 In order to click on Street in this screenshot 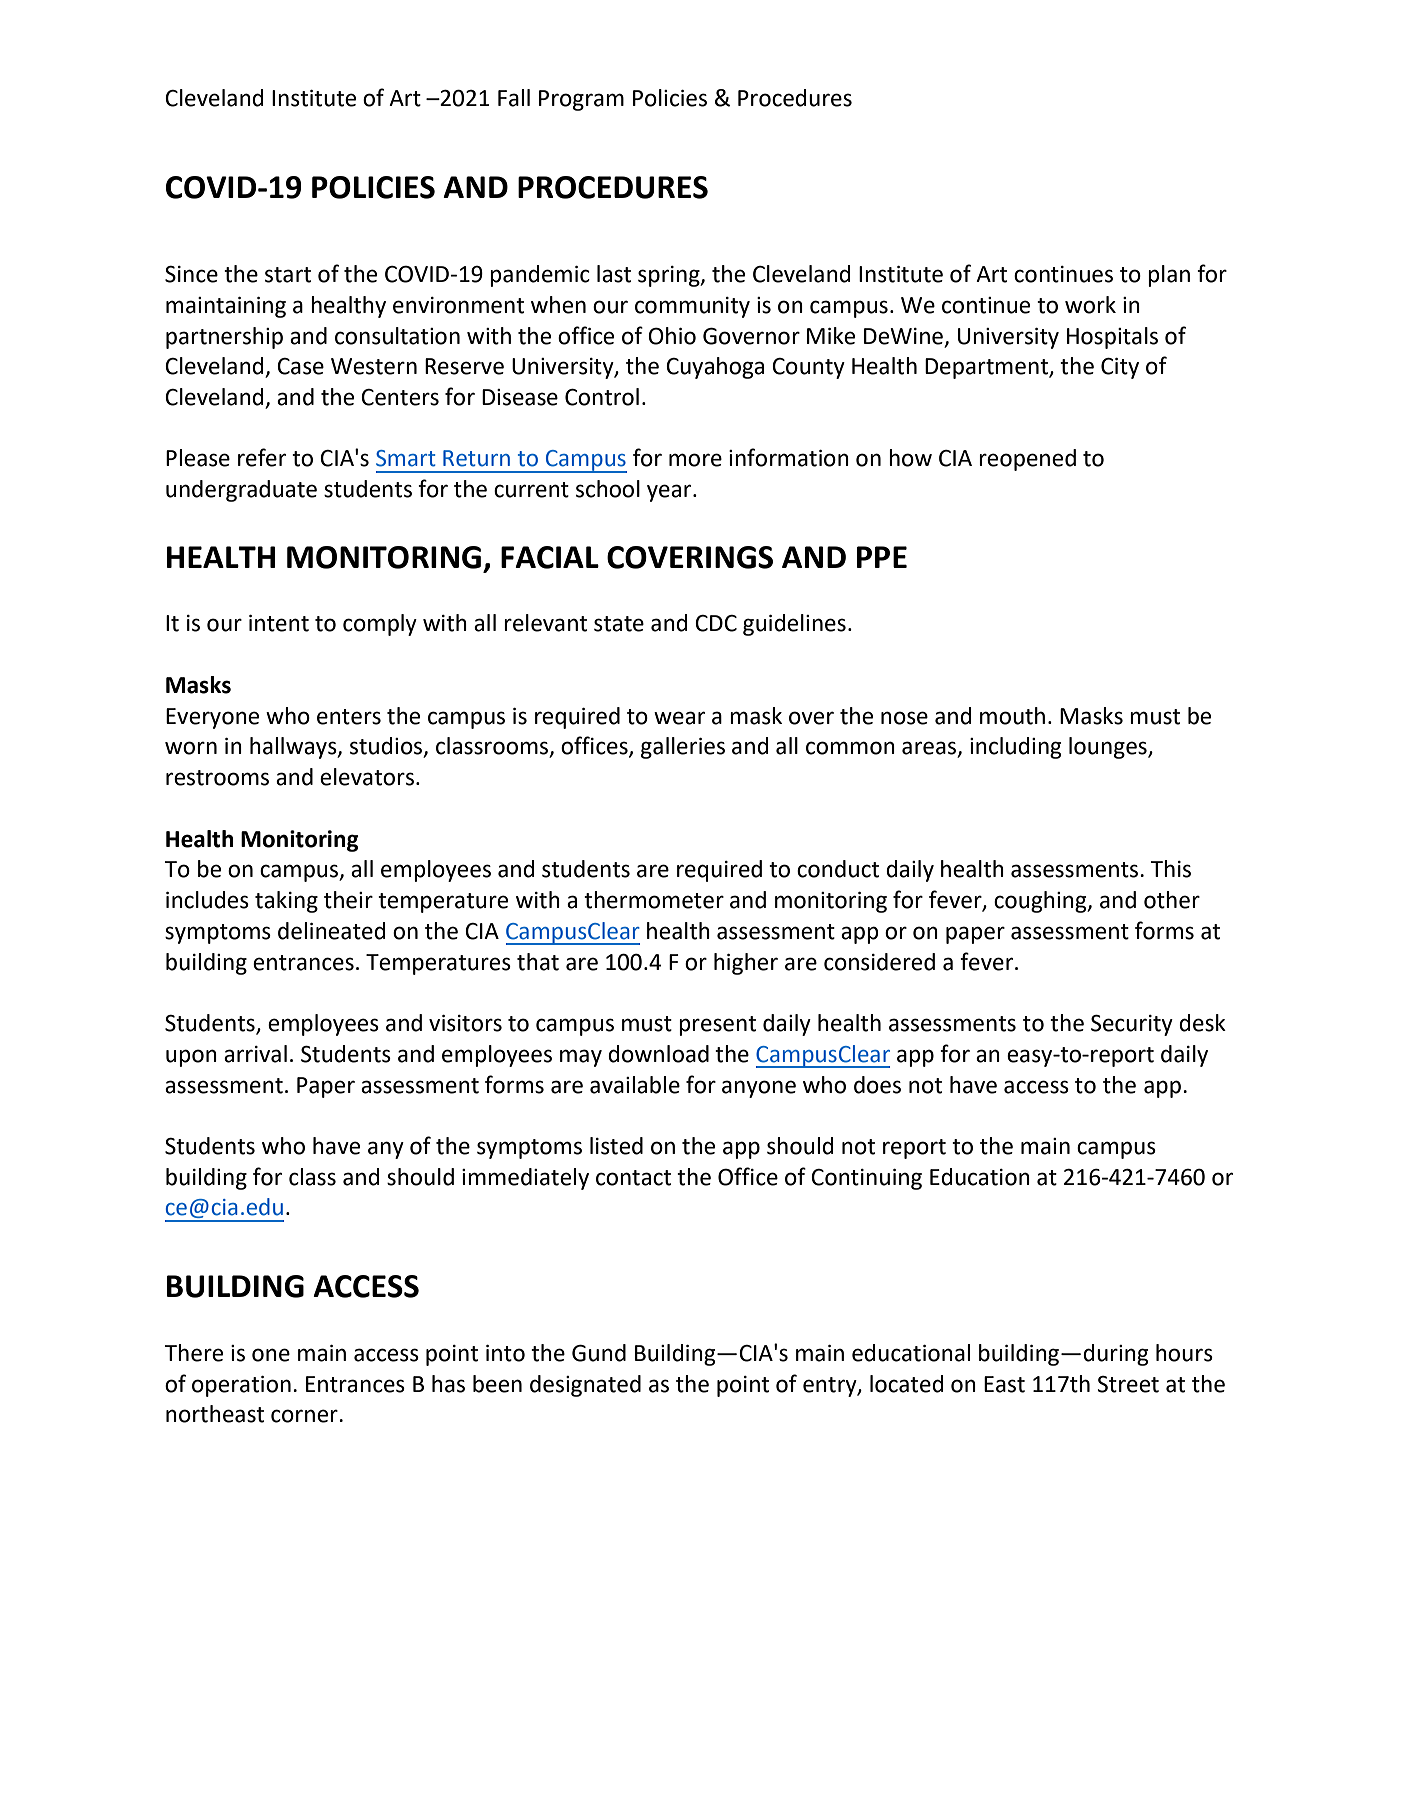, I will do `click(1128, 1384)`.
